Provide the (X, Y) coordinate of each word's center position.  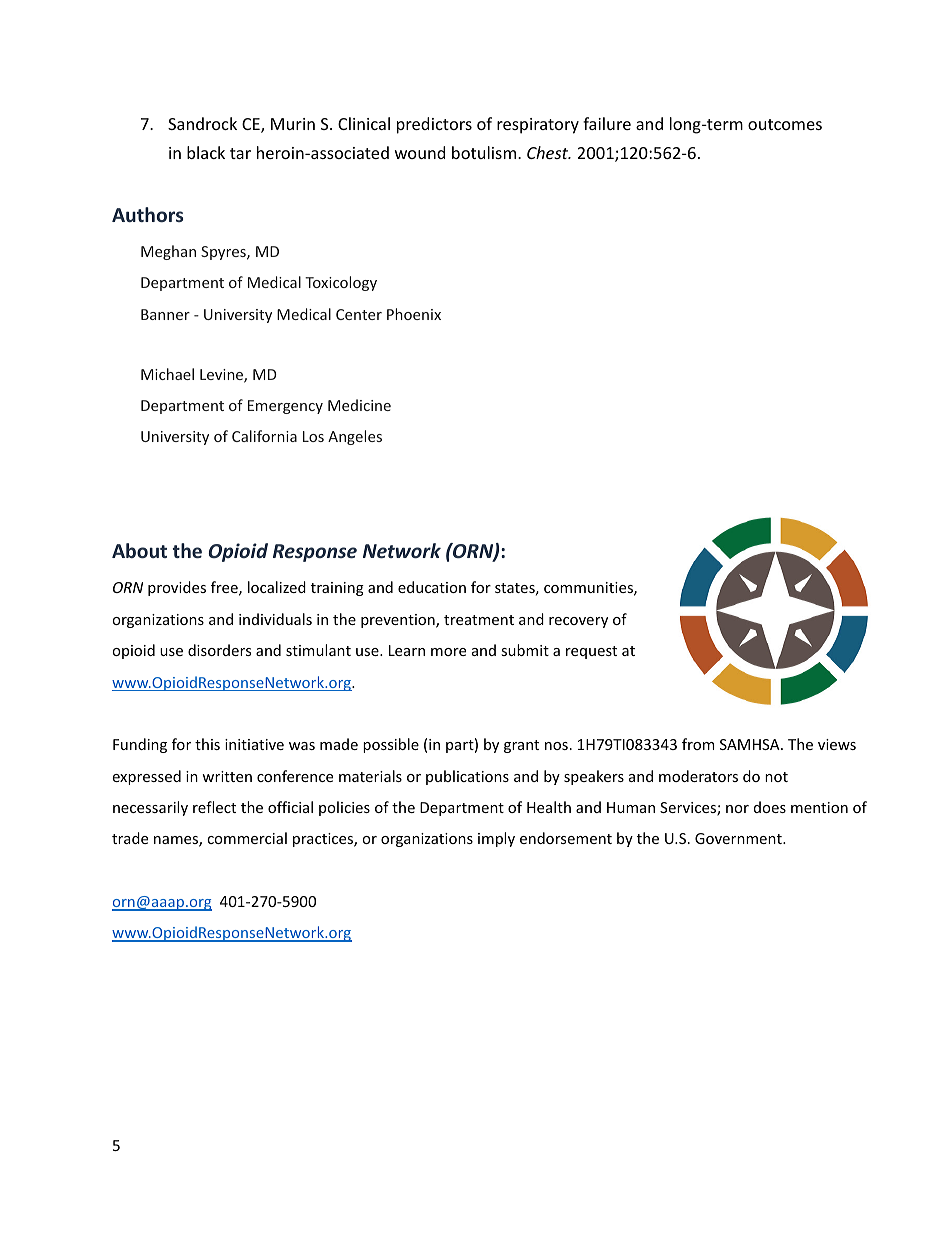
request (591, 652)
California (264, 436)
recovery (578, 622)
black (206, 152)
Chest (549, 152)
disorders (219, 650)
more (448, 652)
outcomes (785, 124)
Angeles (355, 437)
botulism (484, 152)
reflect (214, 807)
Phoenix (414, 314)
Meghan (168, 252)
